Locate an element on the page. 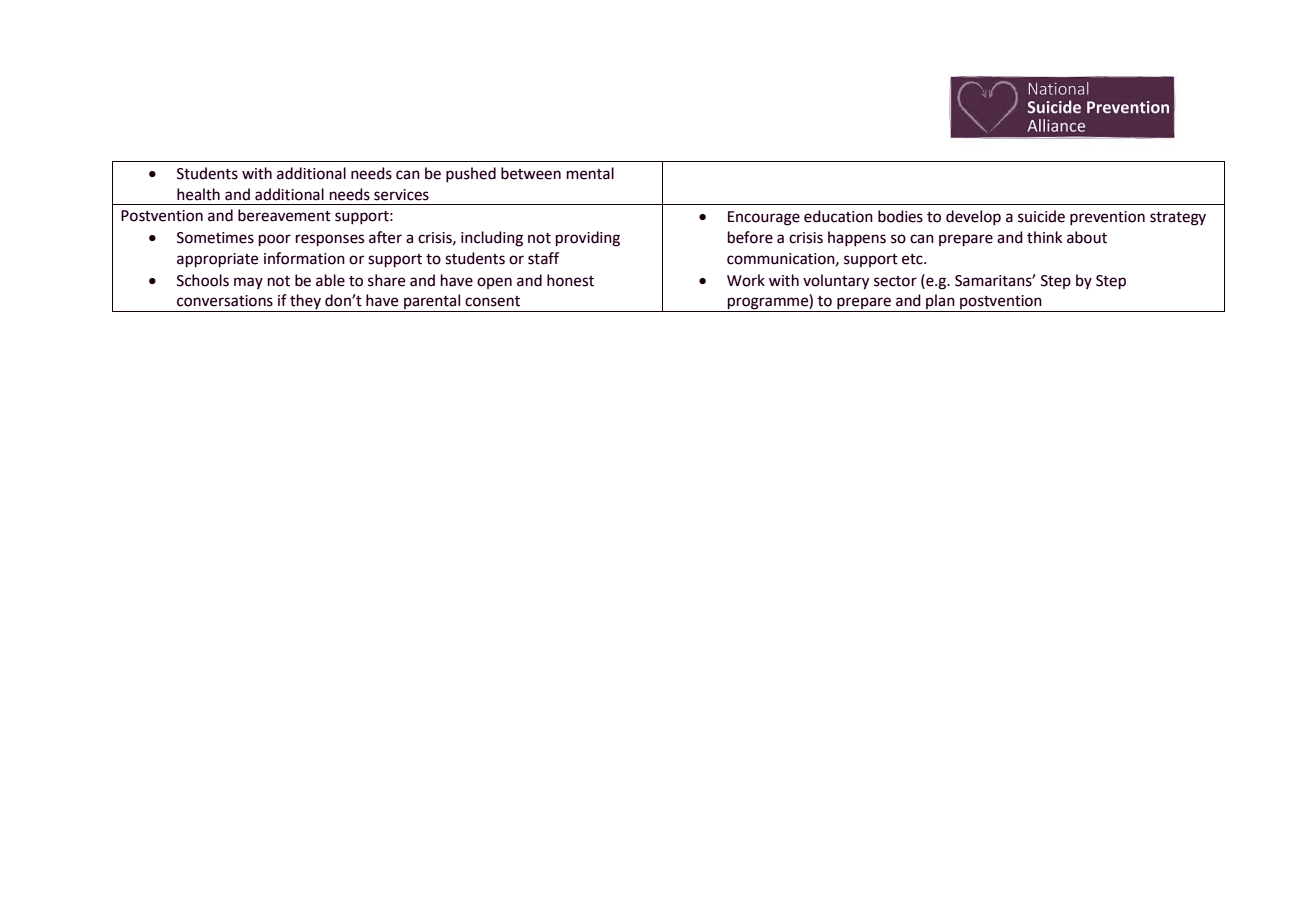  consent is located at coordinates (492, 301).
